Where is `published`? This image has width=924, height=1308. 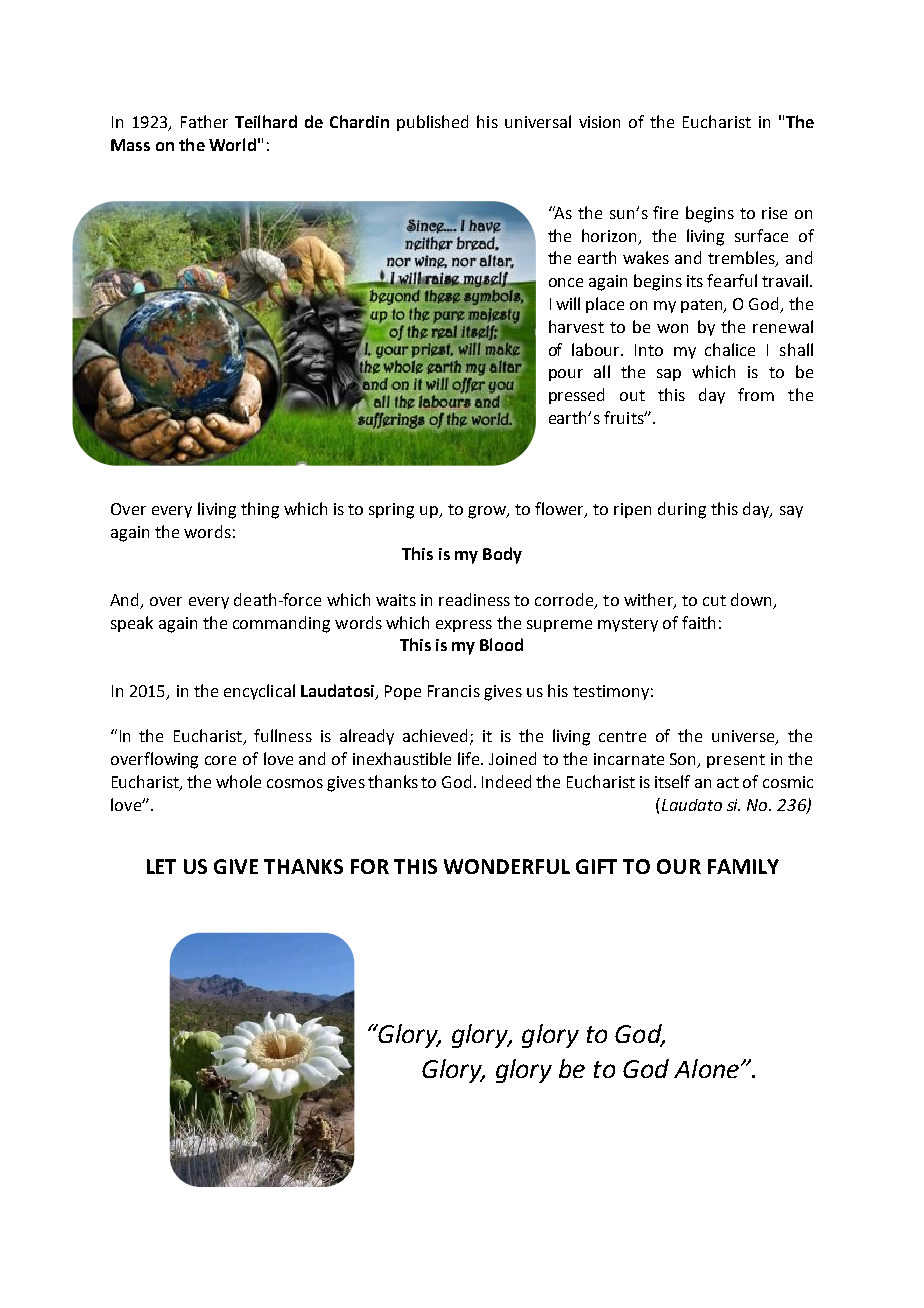
published is located at coordinates (432, 123).
